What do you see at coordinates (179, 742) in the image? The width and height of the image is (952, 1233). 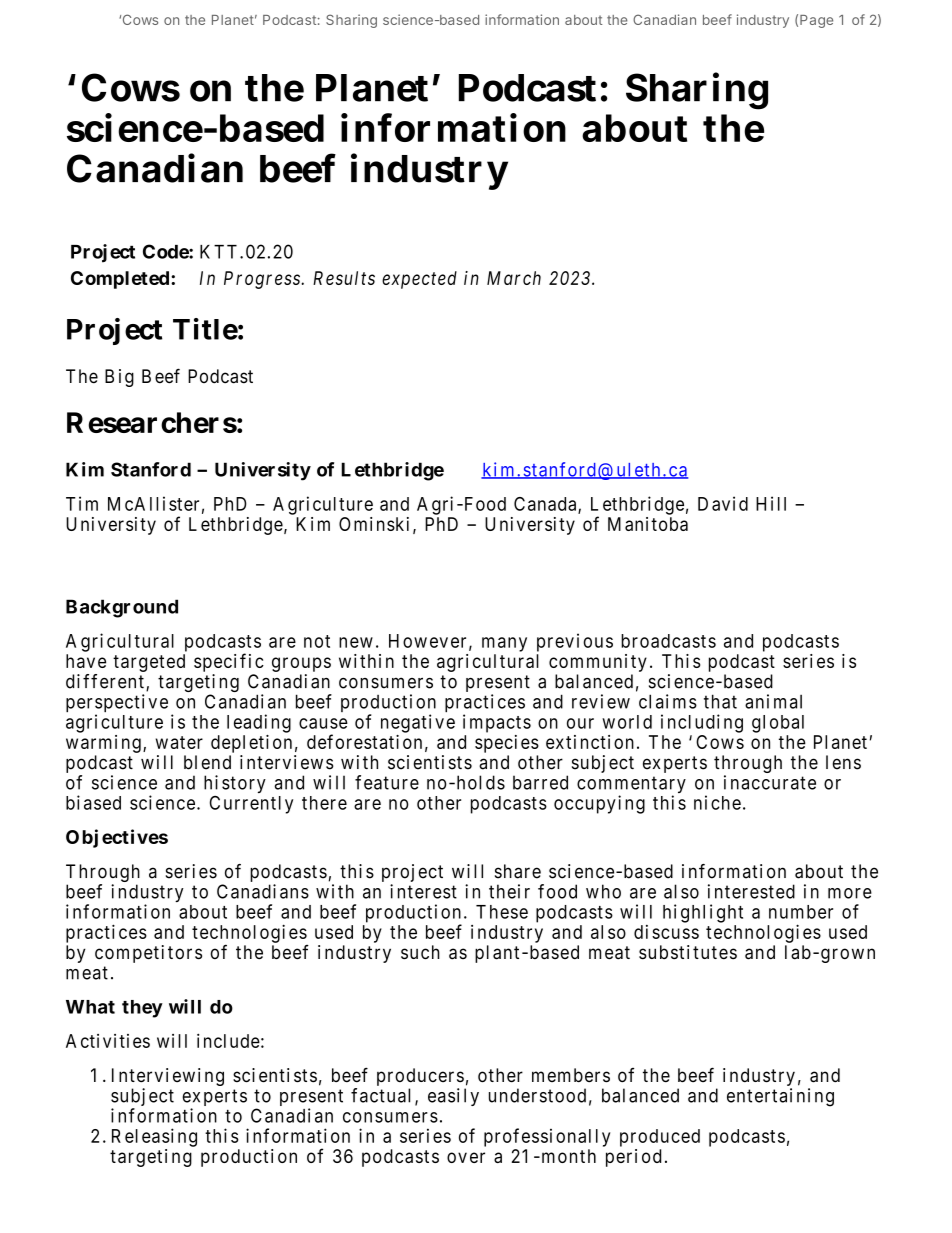 I see `water` at bounding box center [179, 742].
